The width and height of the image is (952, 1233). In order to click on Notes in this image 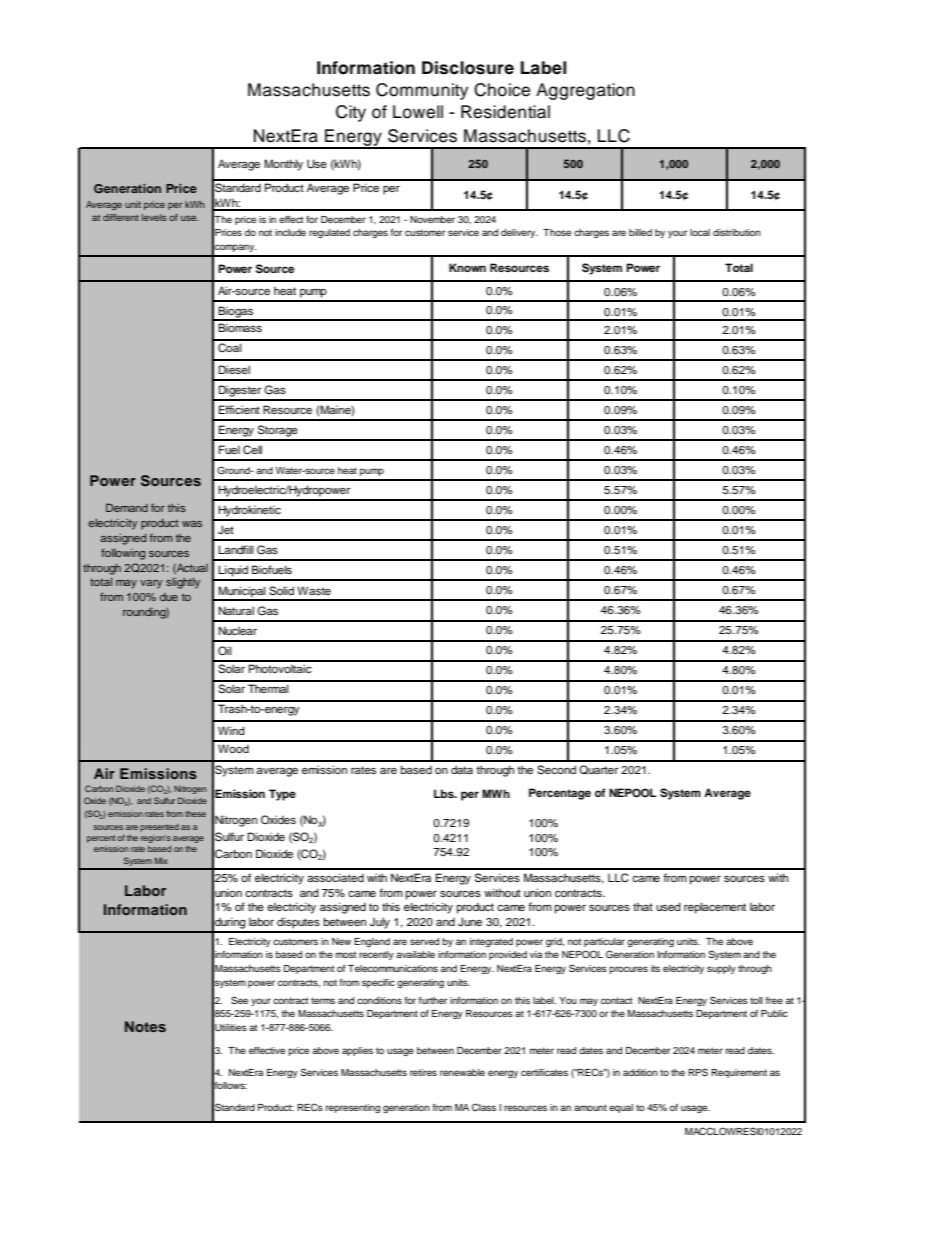, I will do `click(145, 1026)`.
